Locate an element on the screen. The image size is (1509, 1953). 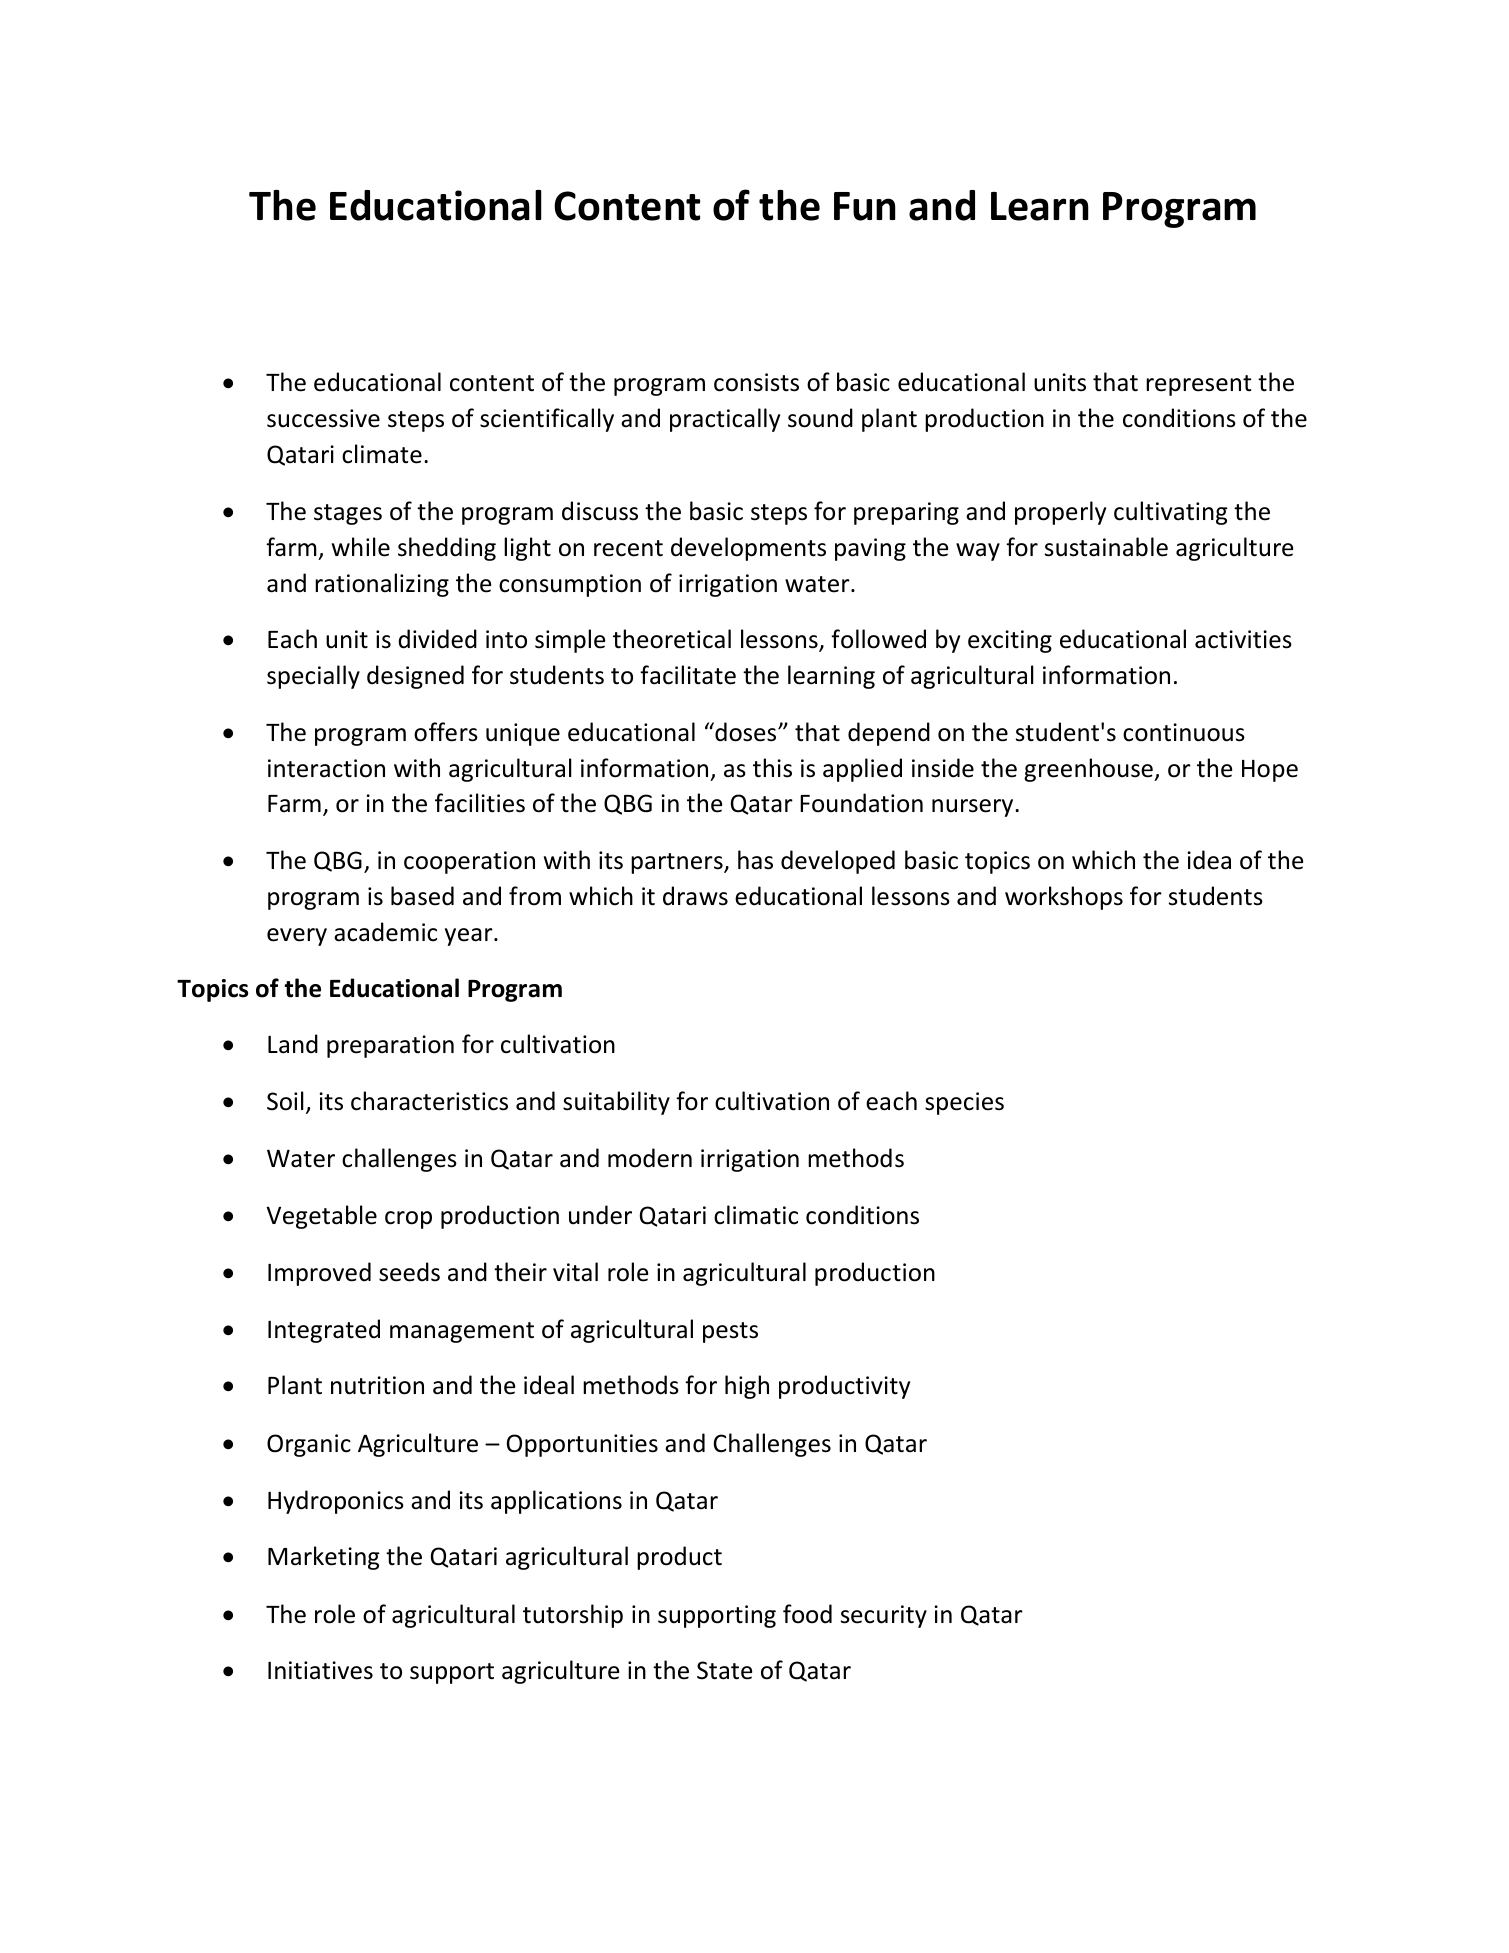
Fun is located at coordinates (865, 206).
